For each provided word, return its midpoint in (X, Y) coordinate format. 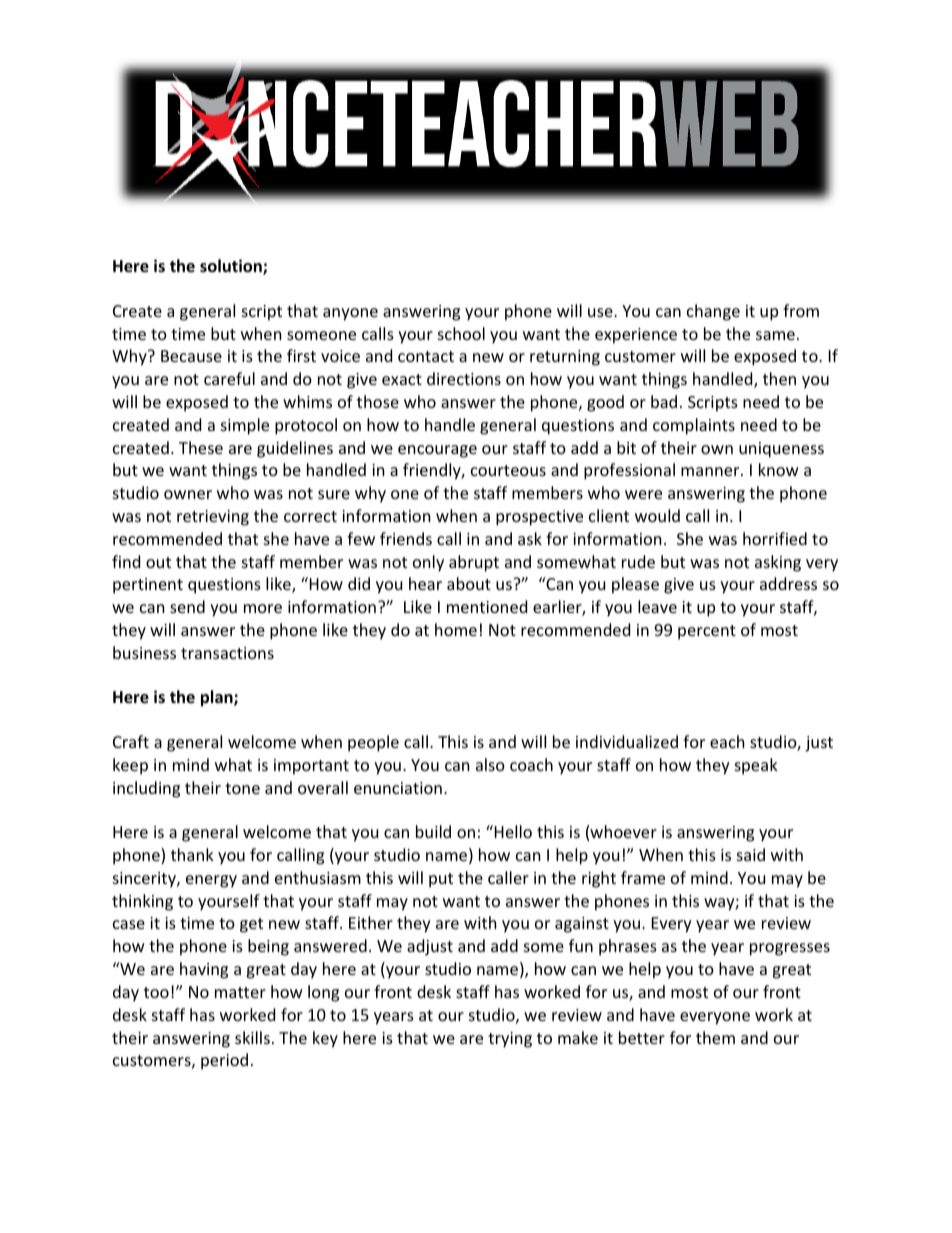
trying (510, 1040)
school (461, 333)
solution (232, 267)
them (715, 1037)
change (713, 312)
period (224, 1061)
